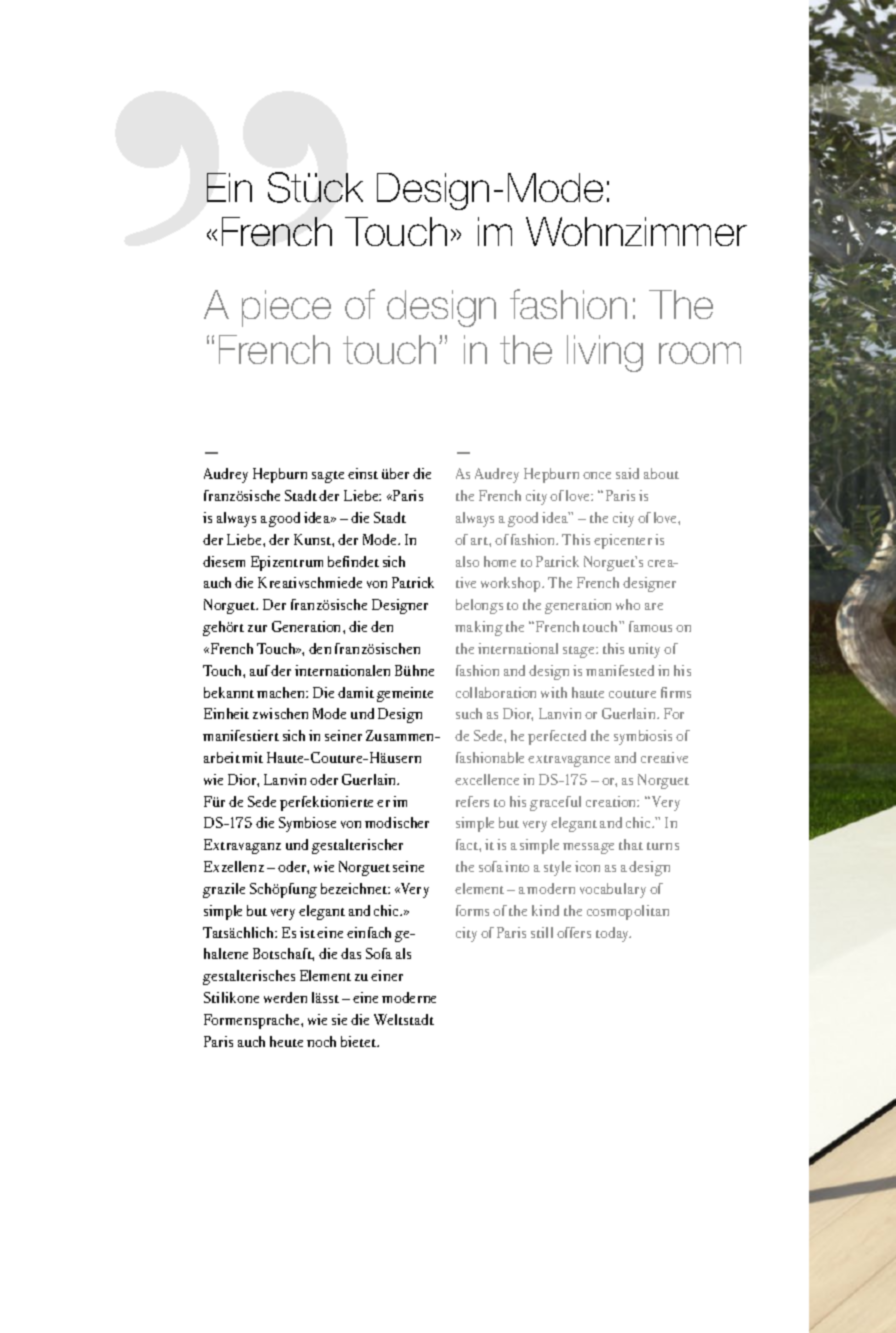 The width and height of the image is (896, 1333). Describe the element at coordinates (257, 628) in the image. I see `zur` at that location.
